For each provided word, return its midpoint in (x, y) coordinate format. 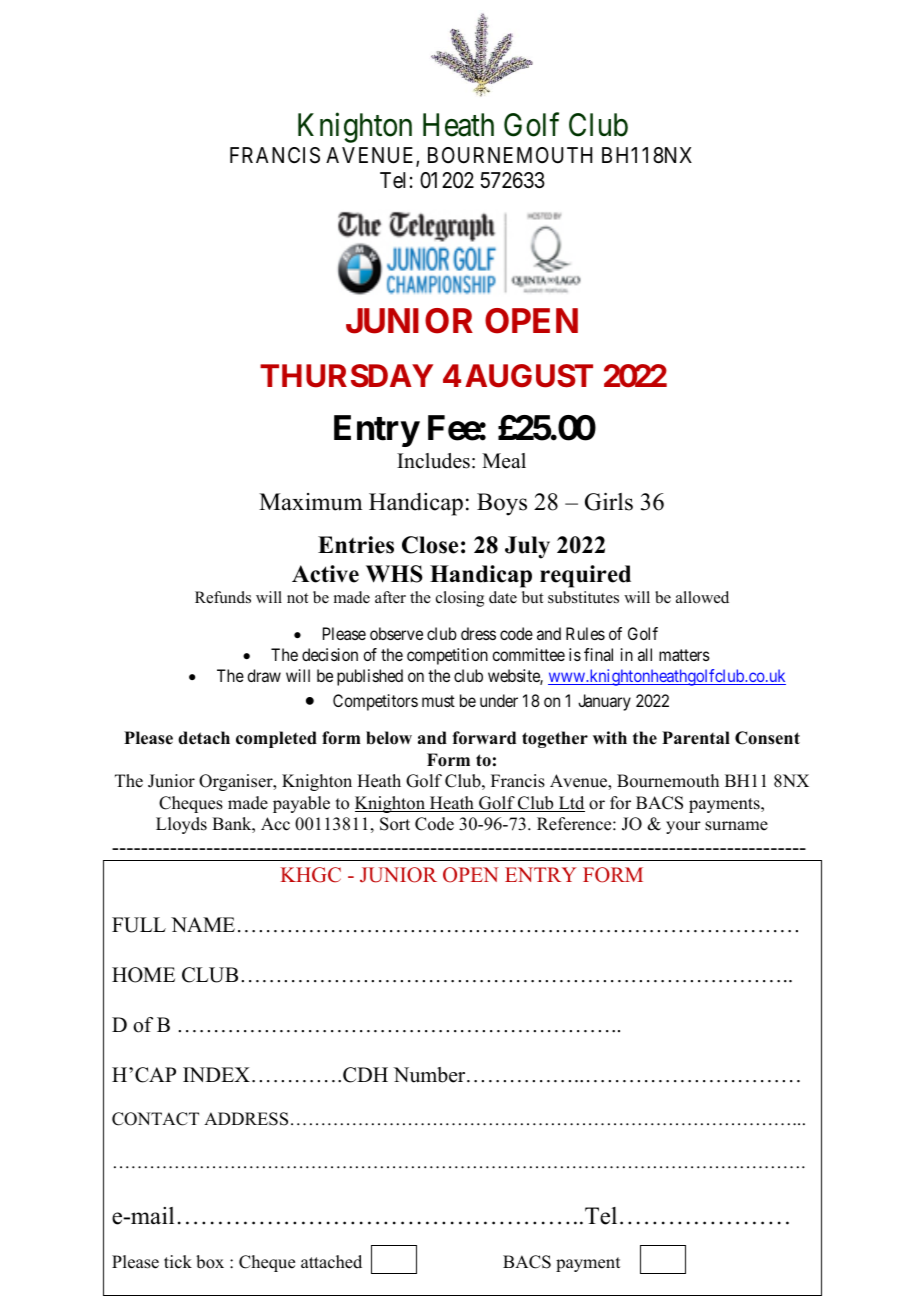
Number (430, 1075)
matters (684, 655)
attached (331, 1262)
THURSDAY (346, 376)
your (683, 827)
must (438, 701)
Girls (609, 502)
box (210, 1262)
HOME (143, 975)
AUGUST (529, 376)
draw (264, 675)
